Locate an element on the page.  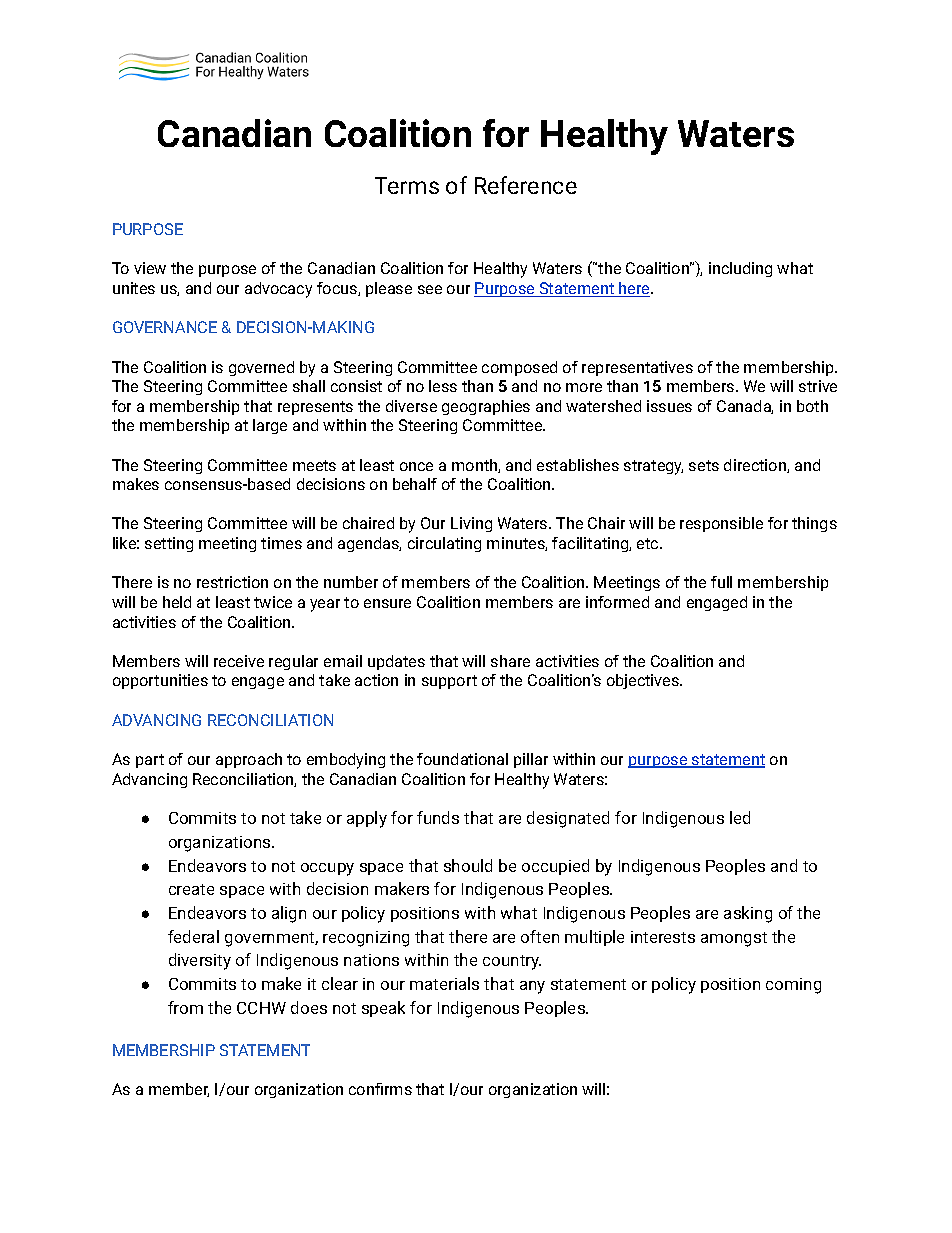
Living is located at coordinates (471, 524).
